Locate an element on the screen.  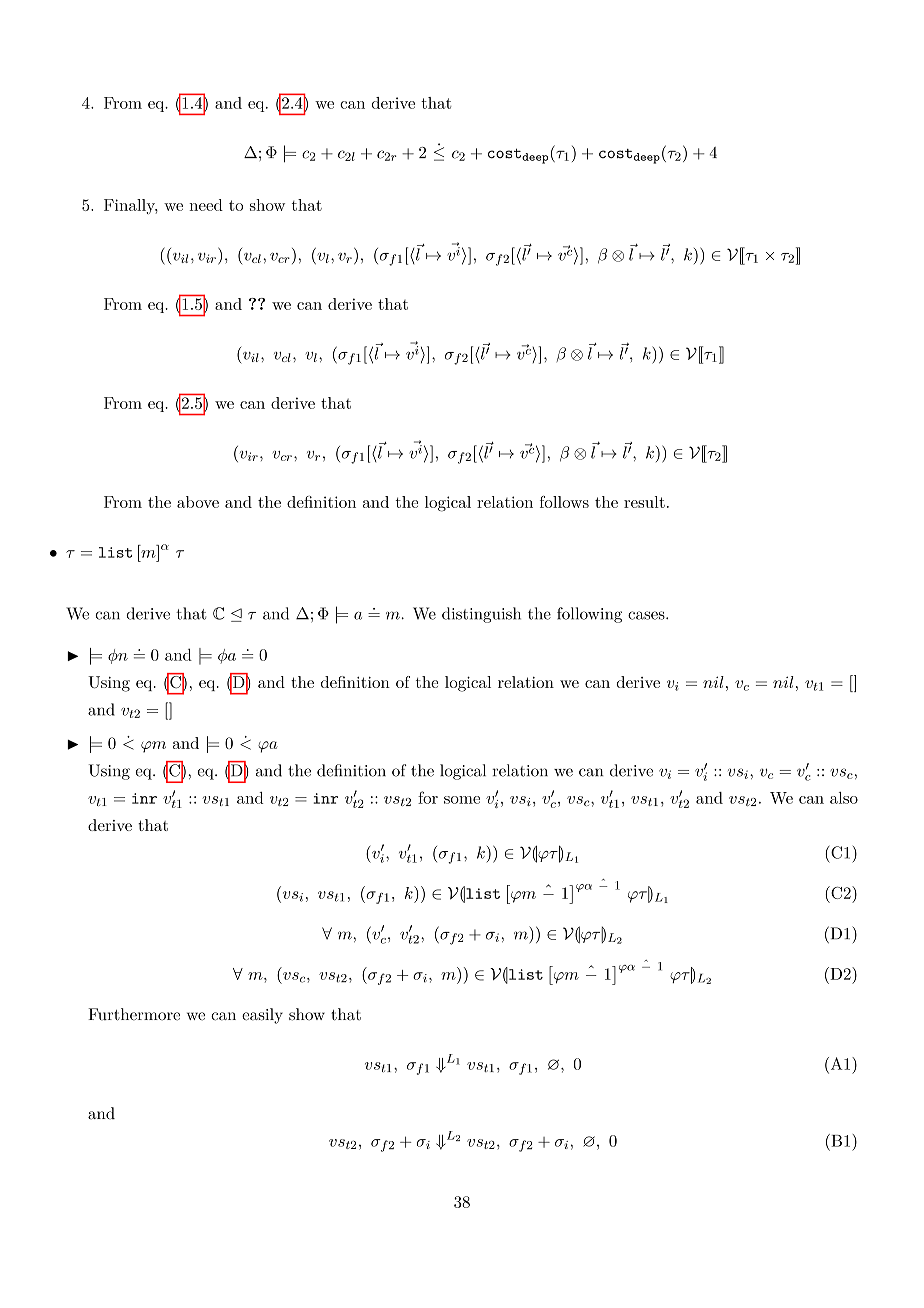
above is located at coordinates (198, 502).
